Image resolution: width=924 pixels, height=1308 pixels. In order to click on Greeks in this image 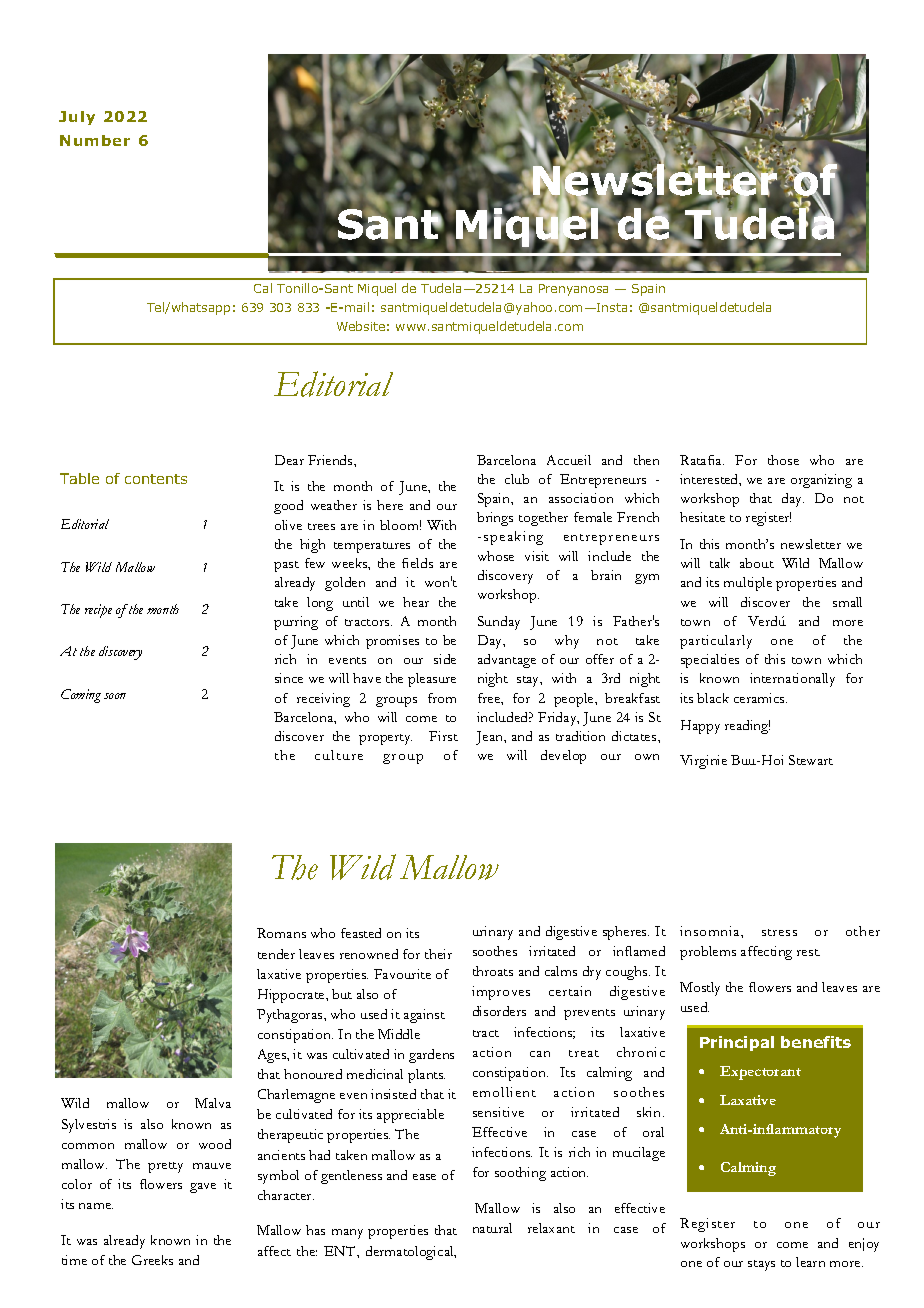, I will do `click(152, 1260)`.
